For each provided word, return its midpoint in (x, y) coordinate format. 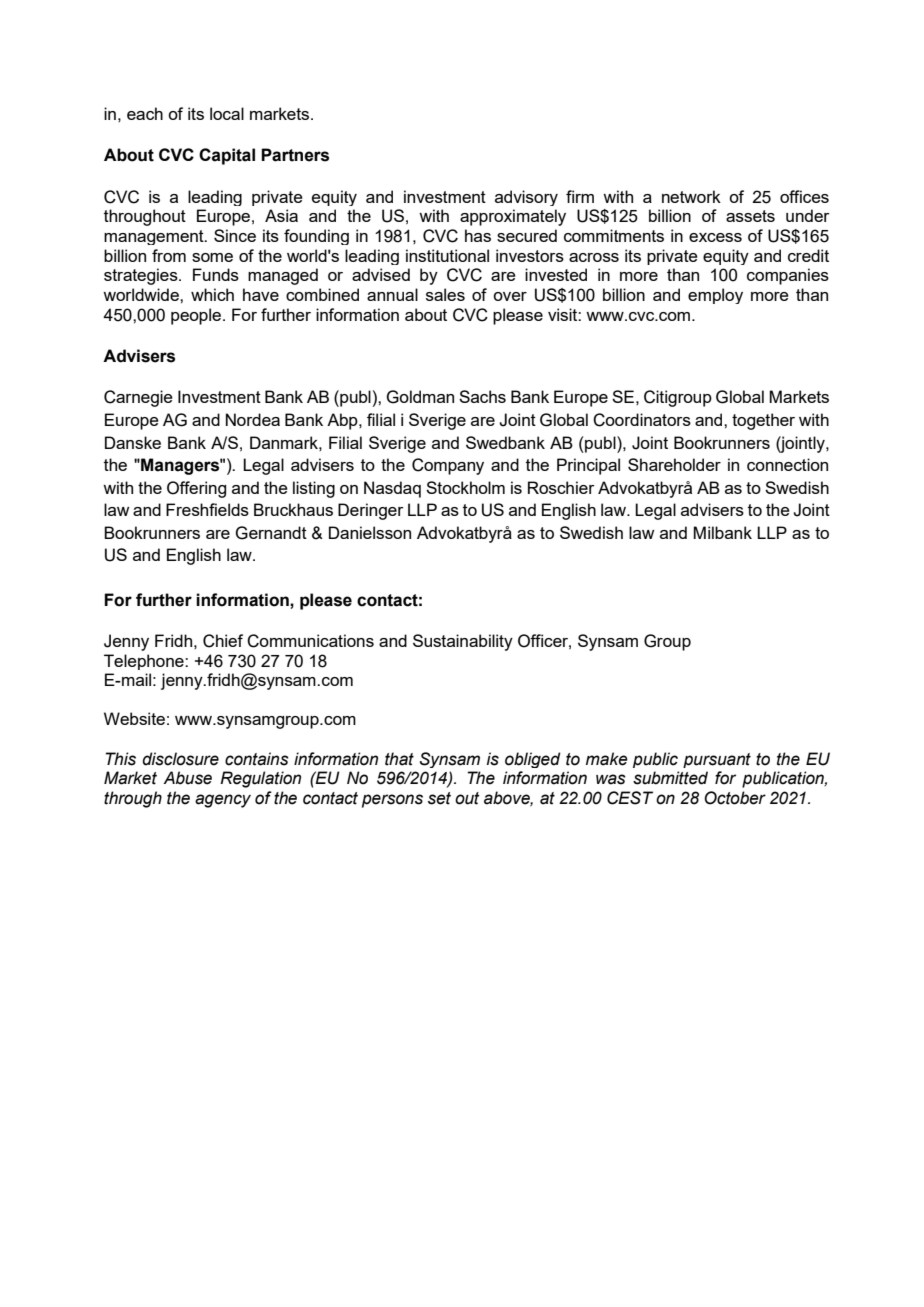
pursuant (717, 760)
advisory (526, 198)
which (212, 294)
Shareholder (674, 464)
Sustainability (463, 642)
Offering (196, 489)
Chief (223, 641)
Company (448, 466)
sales (445, 294)
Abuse (187, 778)
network (691, 196)
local (227, 113)
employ (715, 296)
